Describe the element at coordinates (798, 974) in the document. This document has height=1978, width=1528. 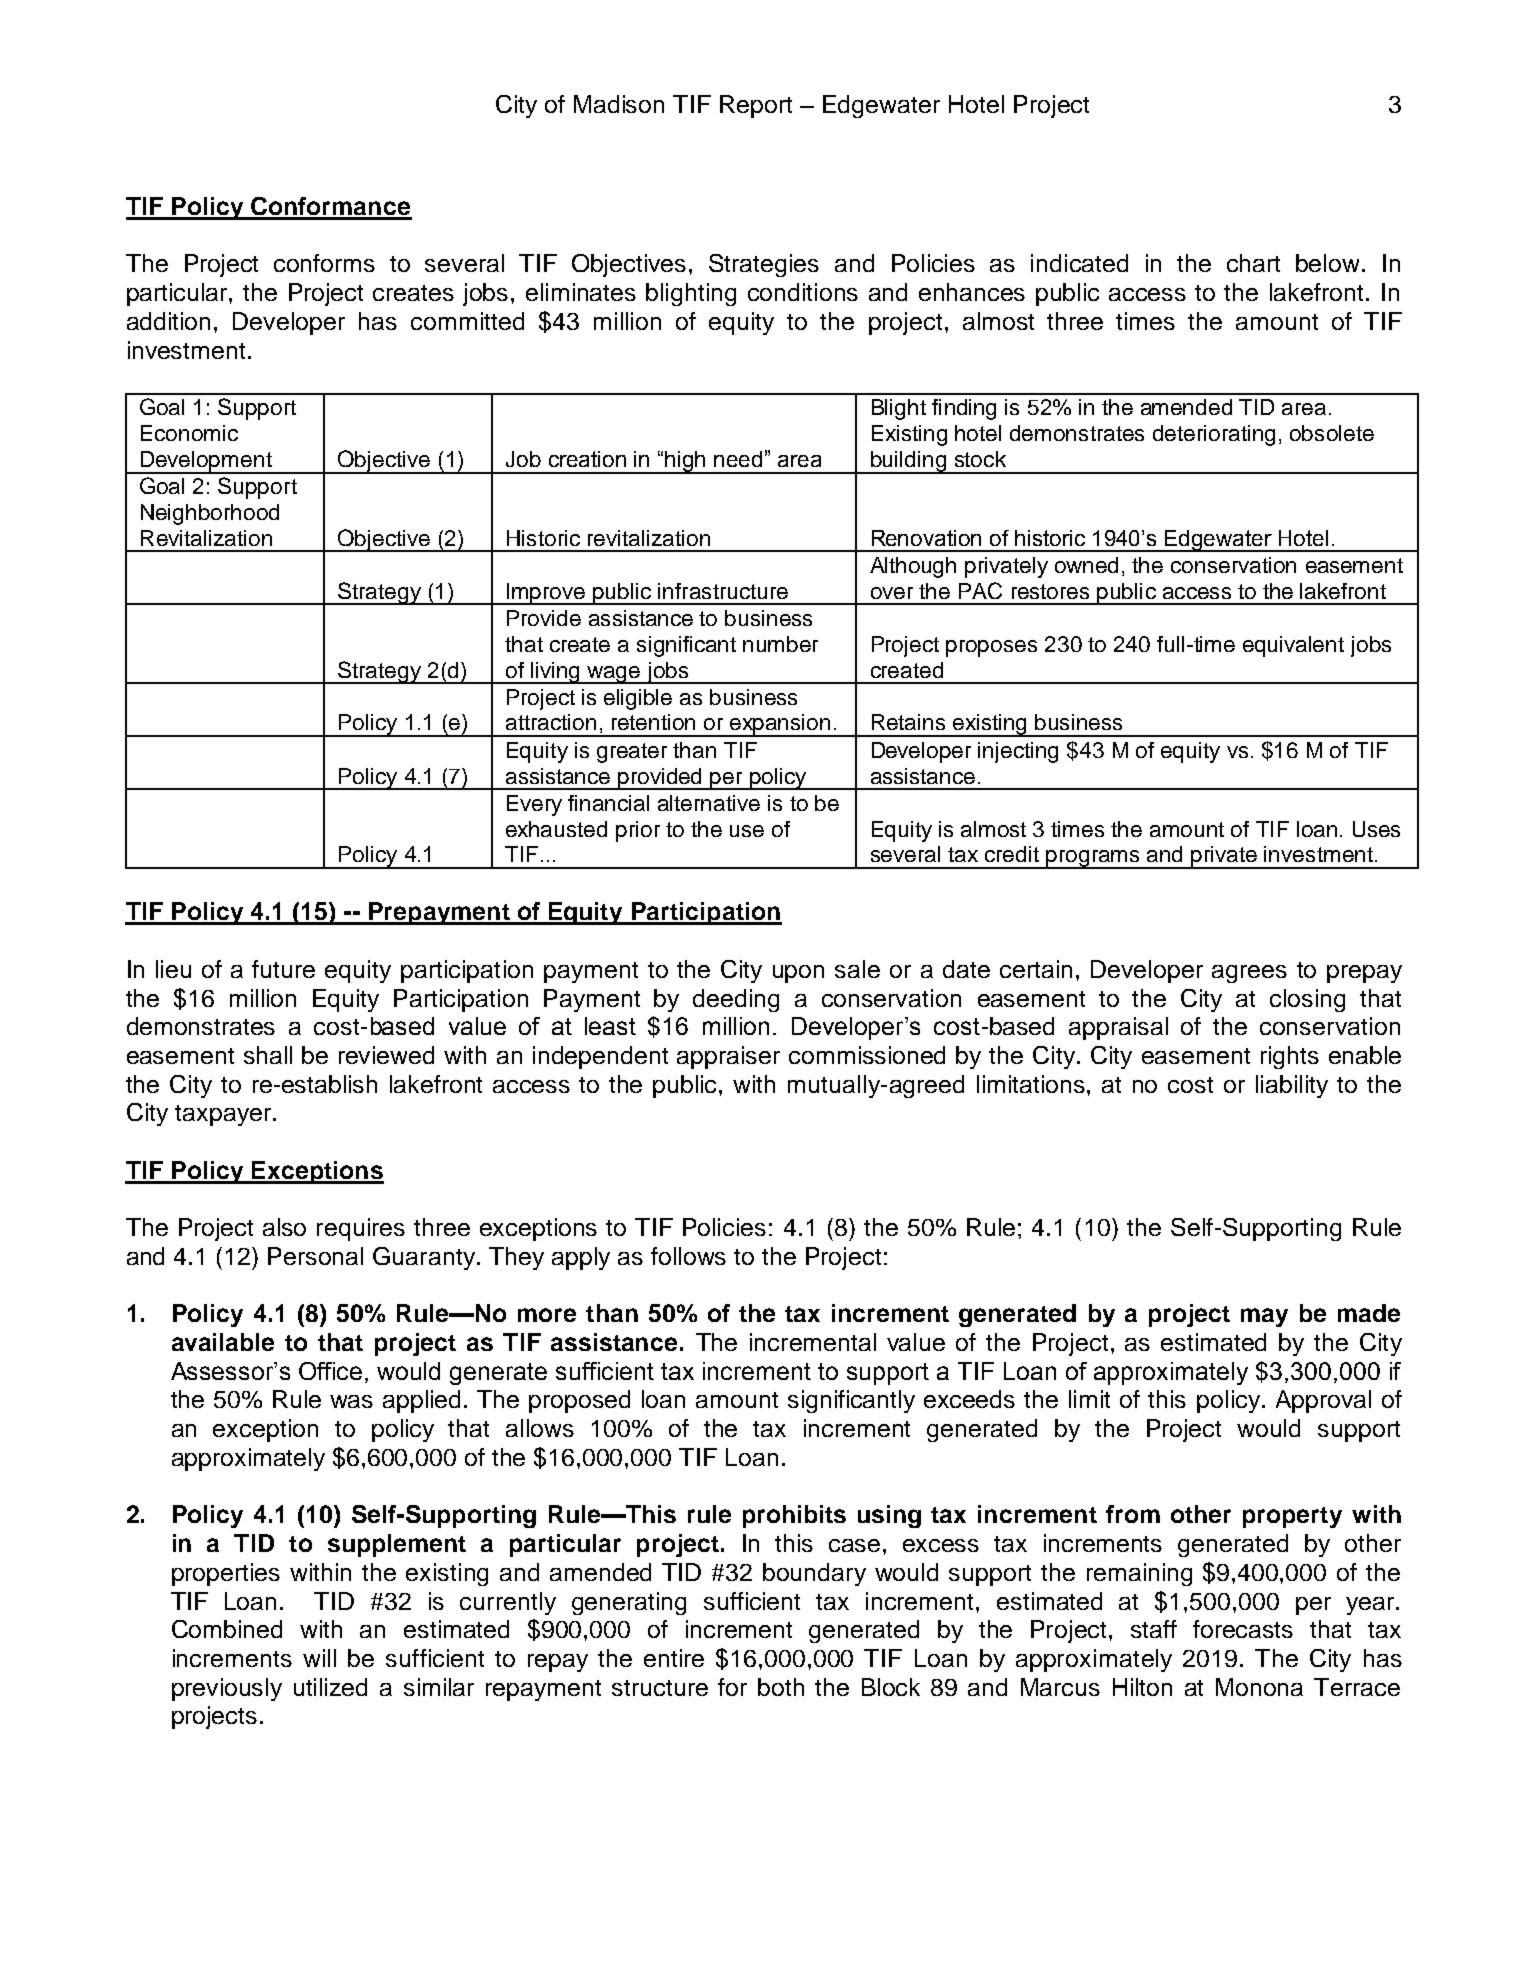
I see `upon` at that location.
